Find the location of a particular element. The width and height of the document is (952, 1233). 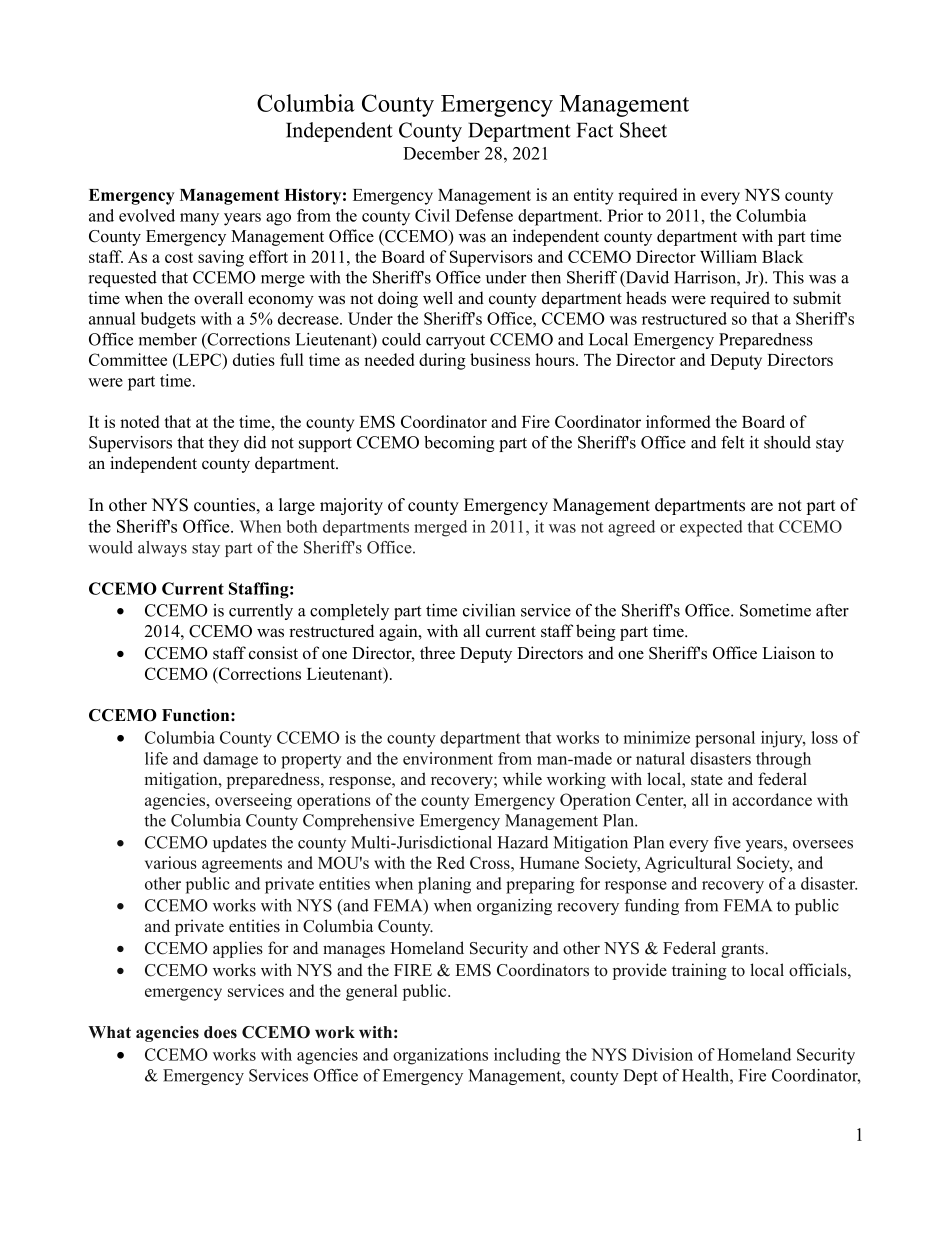

does is located at coordinates (220, 1032).
